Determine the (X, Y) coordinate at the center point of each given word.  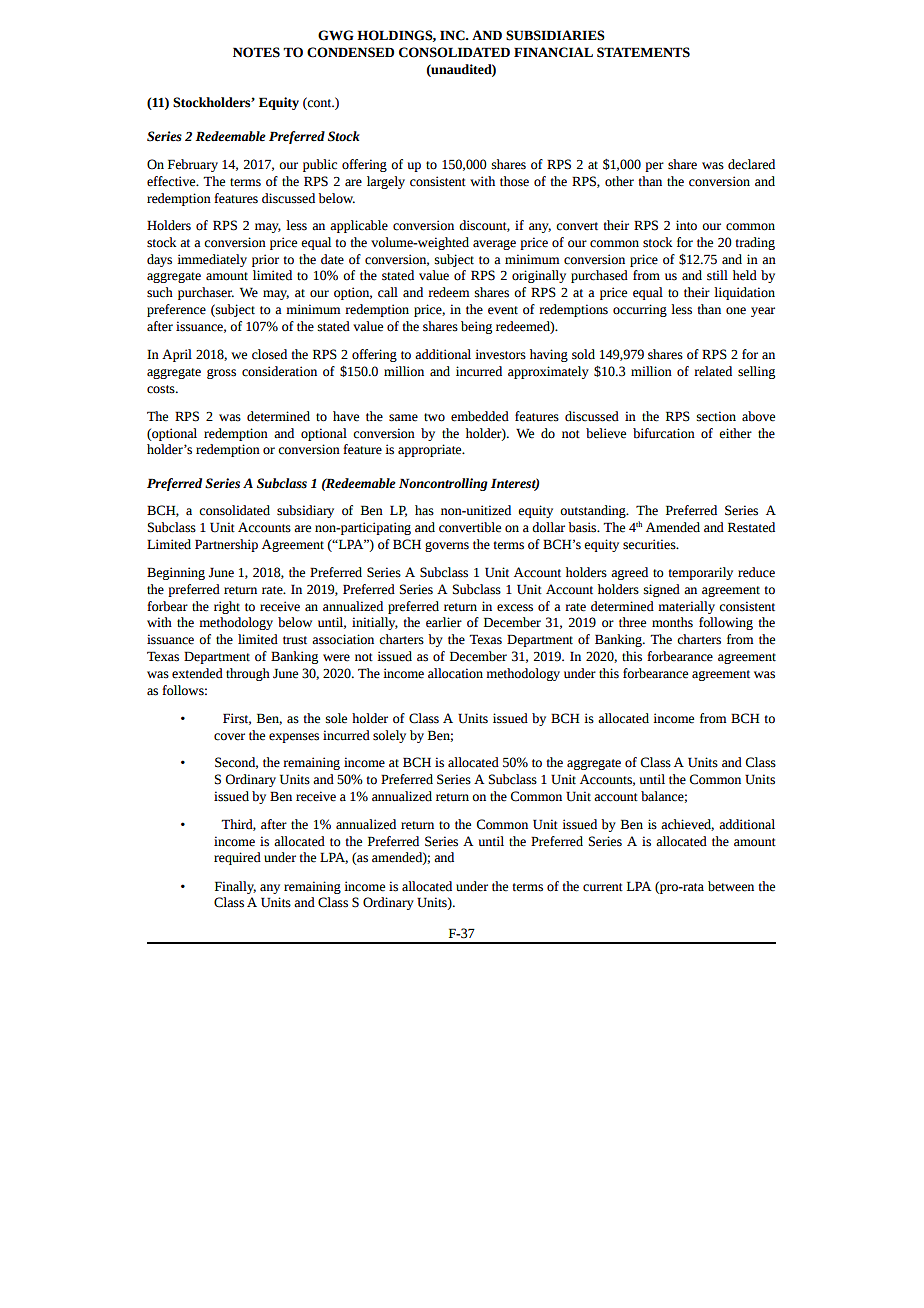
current (603, 887)
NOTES (256, 52)
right (227, 607)
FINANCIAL (553, 52)
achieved (687, 825)
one (736, 311)
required (237, 858)
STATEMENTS (643, 52)
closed (269, 354)
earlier (444, 622)
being (476, 327)
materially (686, 607)
